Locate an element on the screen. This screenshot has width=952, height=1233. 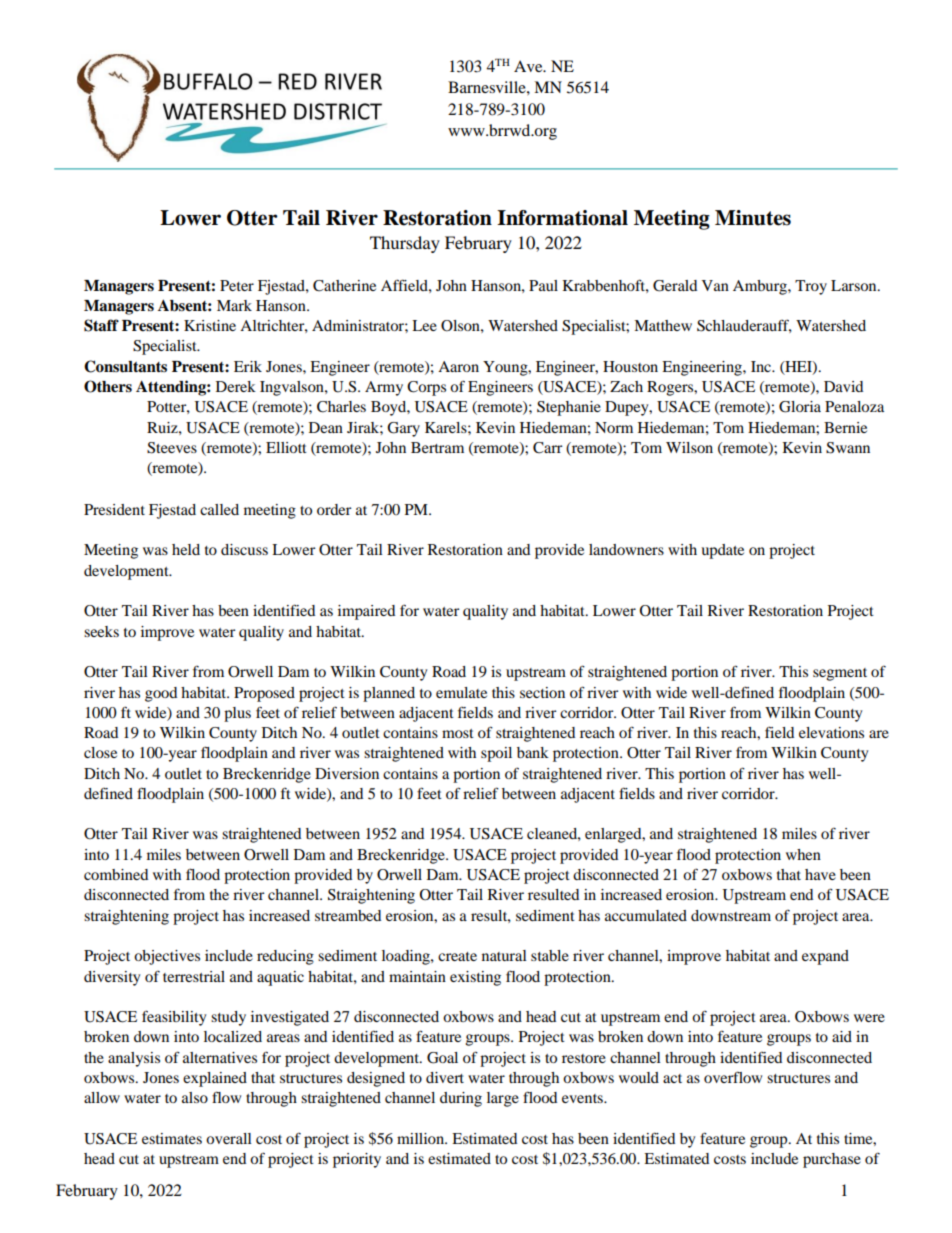
spoil is located at coordinates (496, 754).
